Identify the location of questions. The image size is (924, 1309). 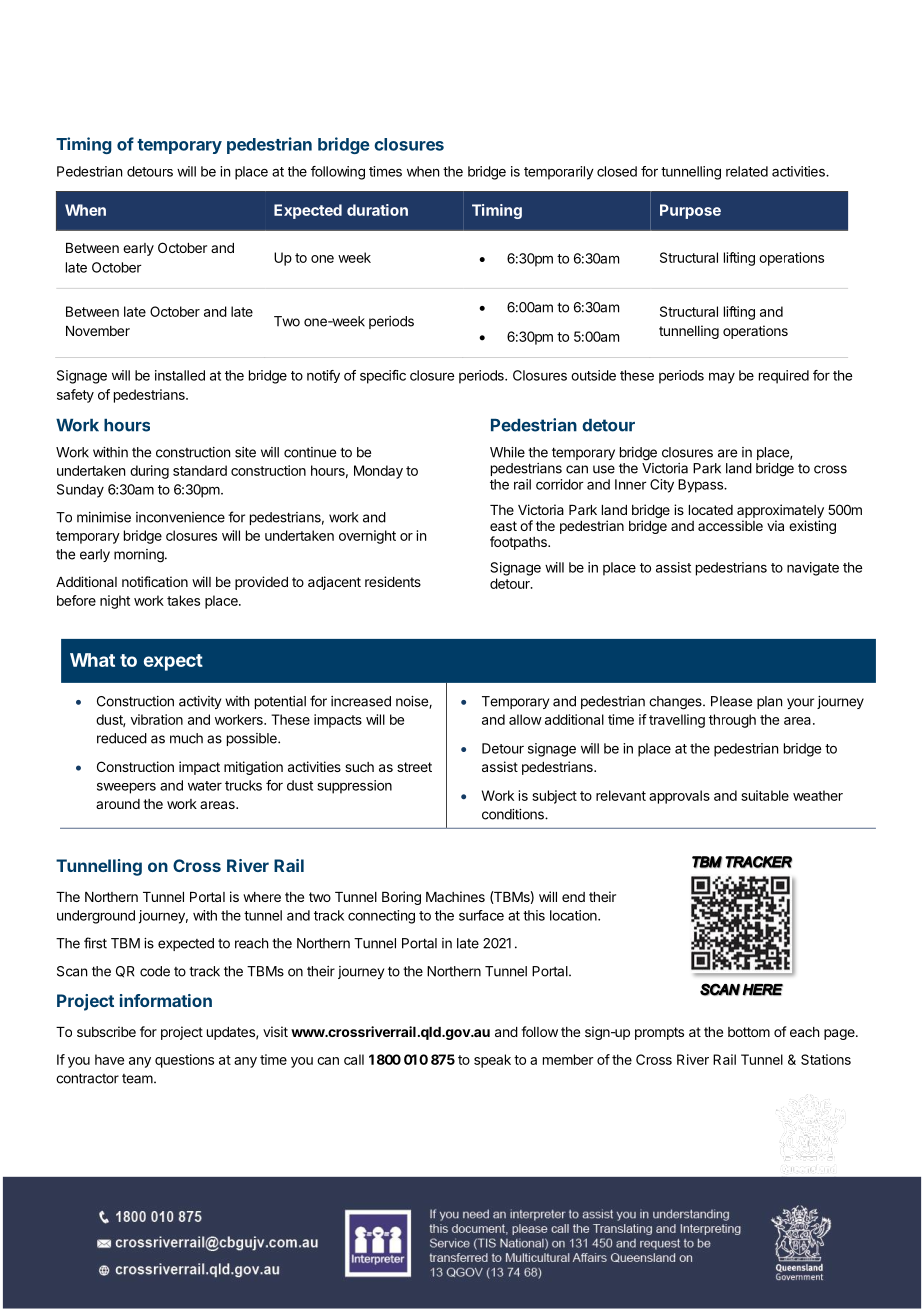
(184, 1061).
